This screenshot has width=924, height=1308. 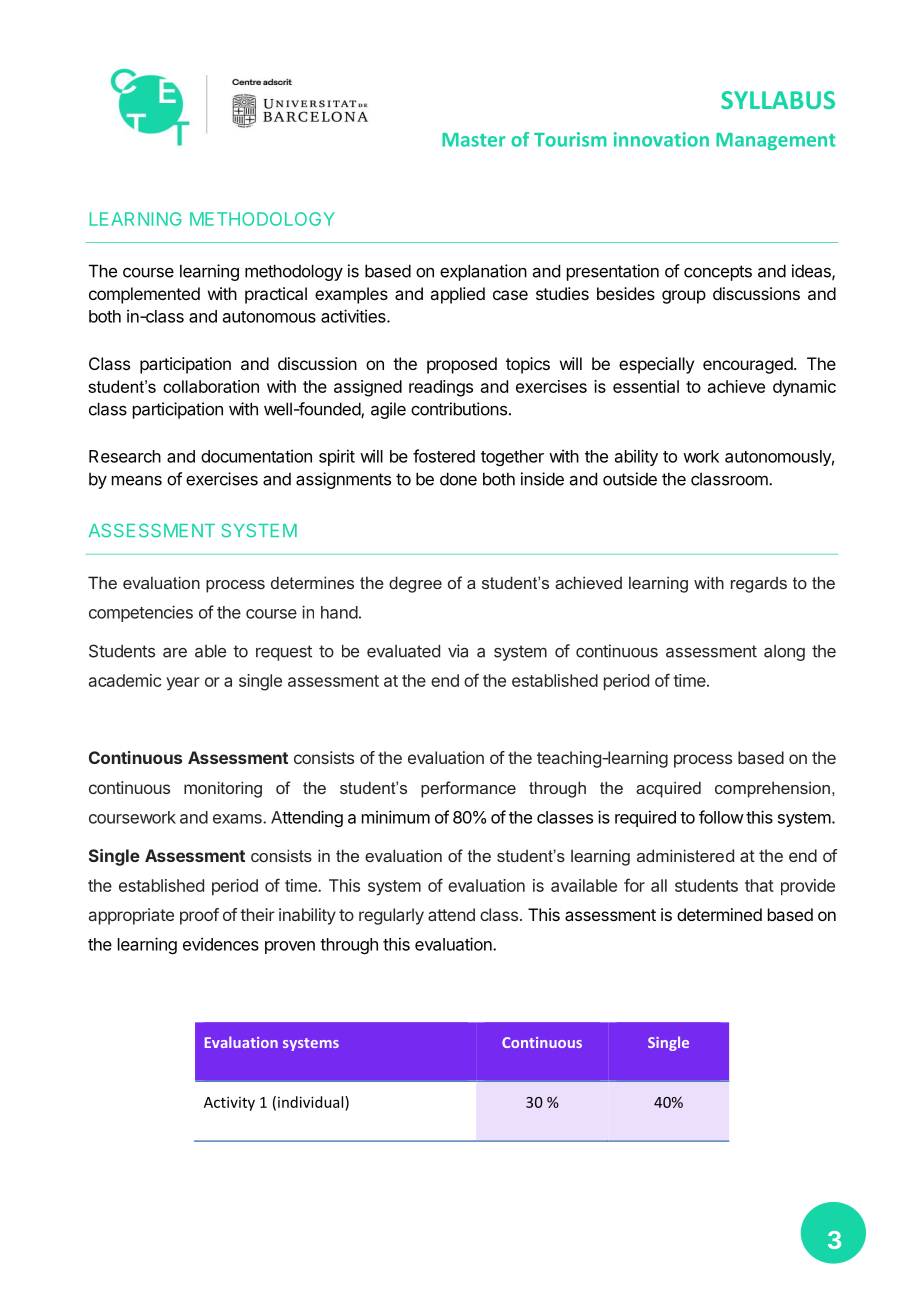 I want to click on competencies, so click(x=141, y=613).
